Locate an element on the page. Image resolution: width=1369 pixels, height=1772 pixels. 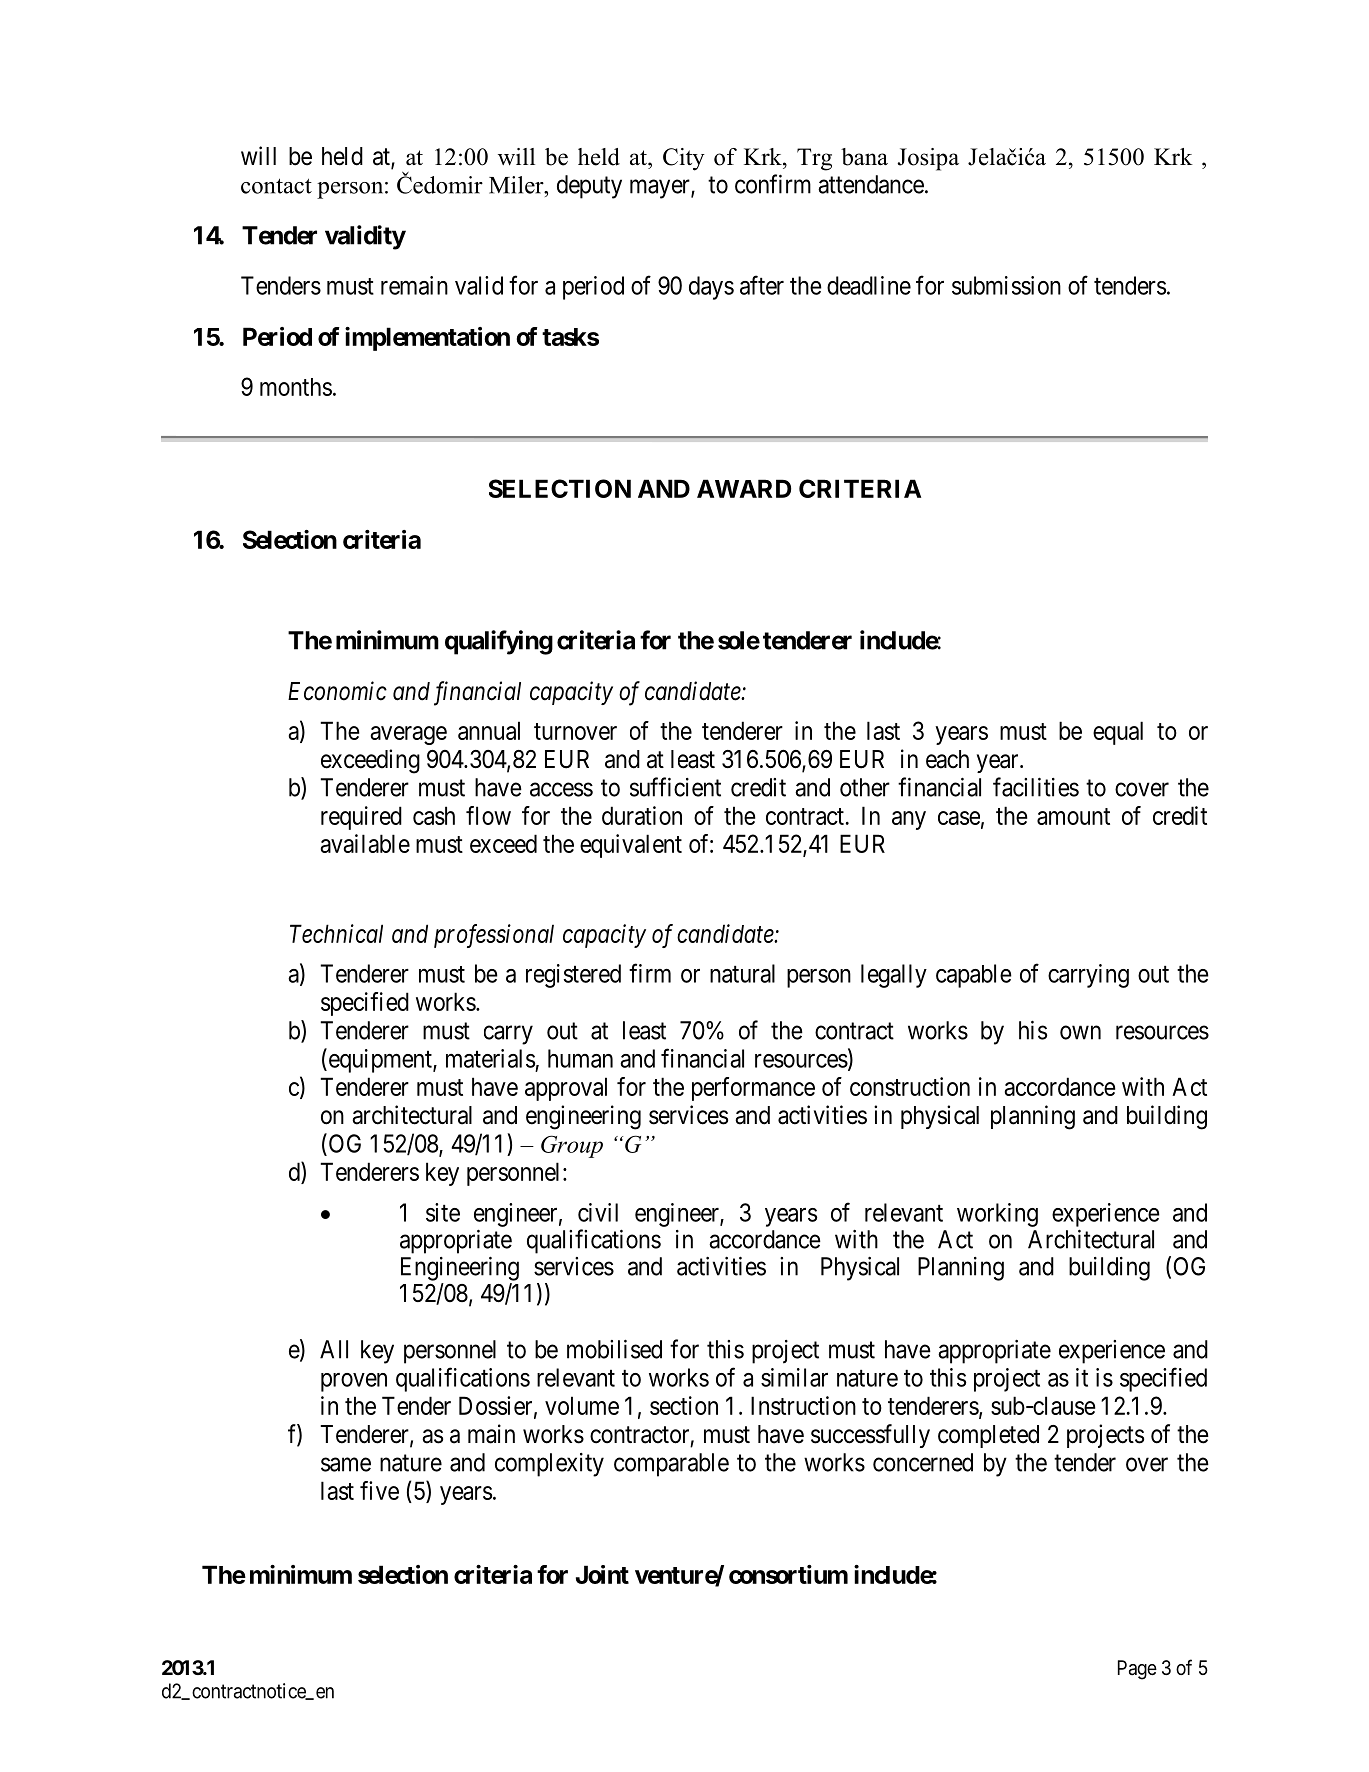
contact is located at coordinates (276, 186).
